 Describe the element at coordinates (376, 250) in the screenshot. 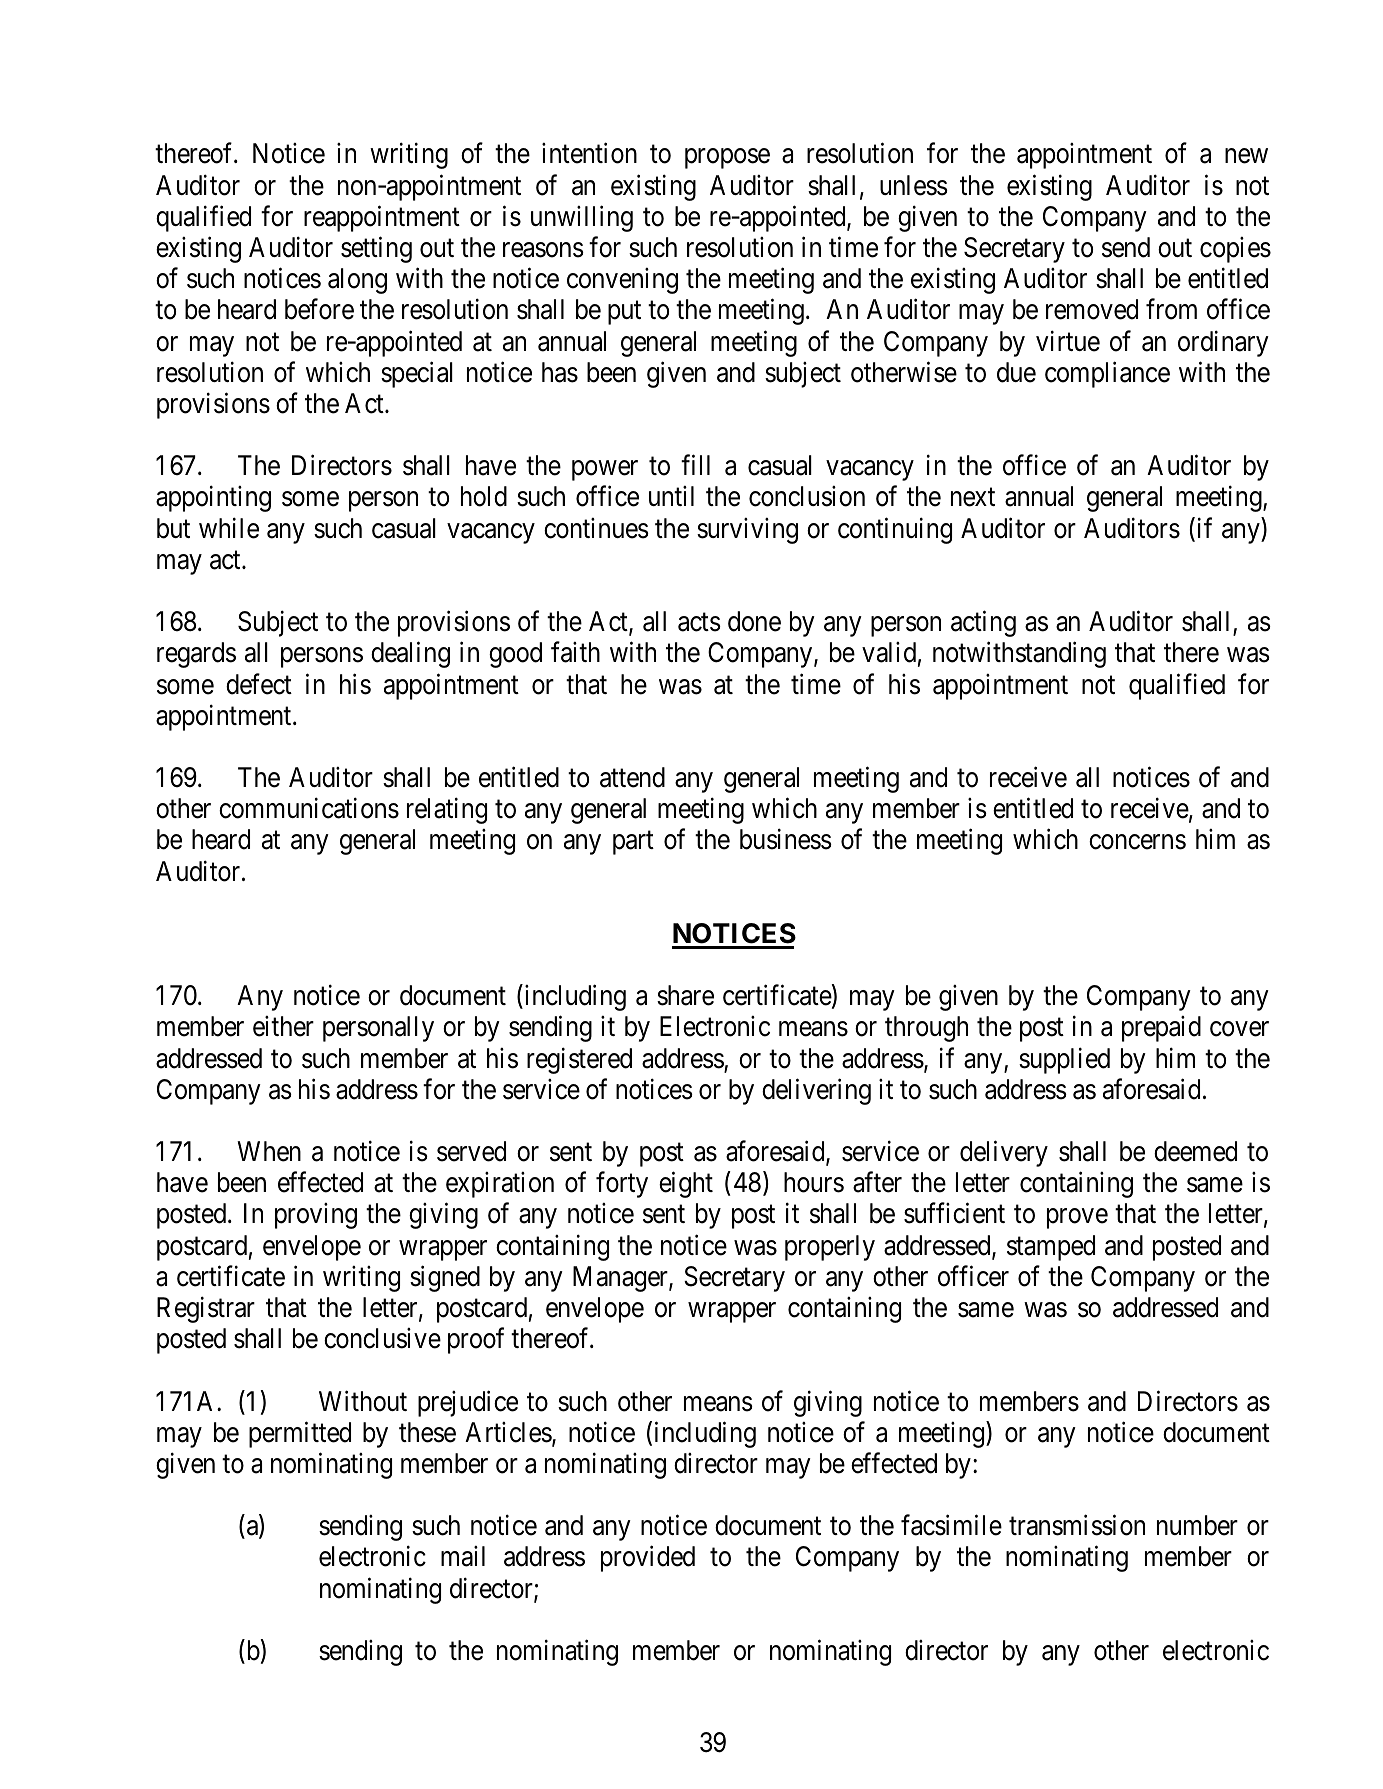

I see `setting` at that location.
